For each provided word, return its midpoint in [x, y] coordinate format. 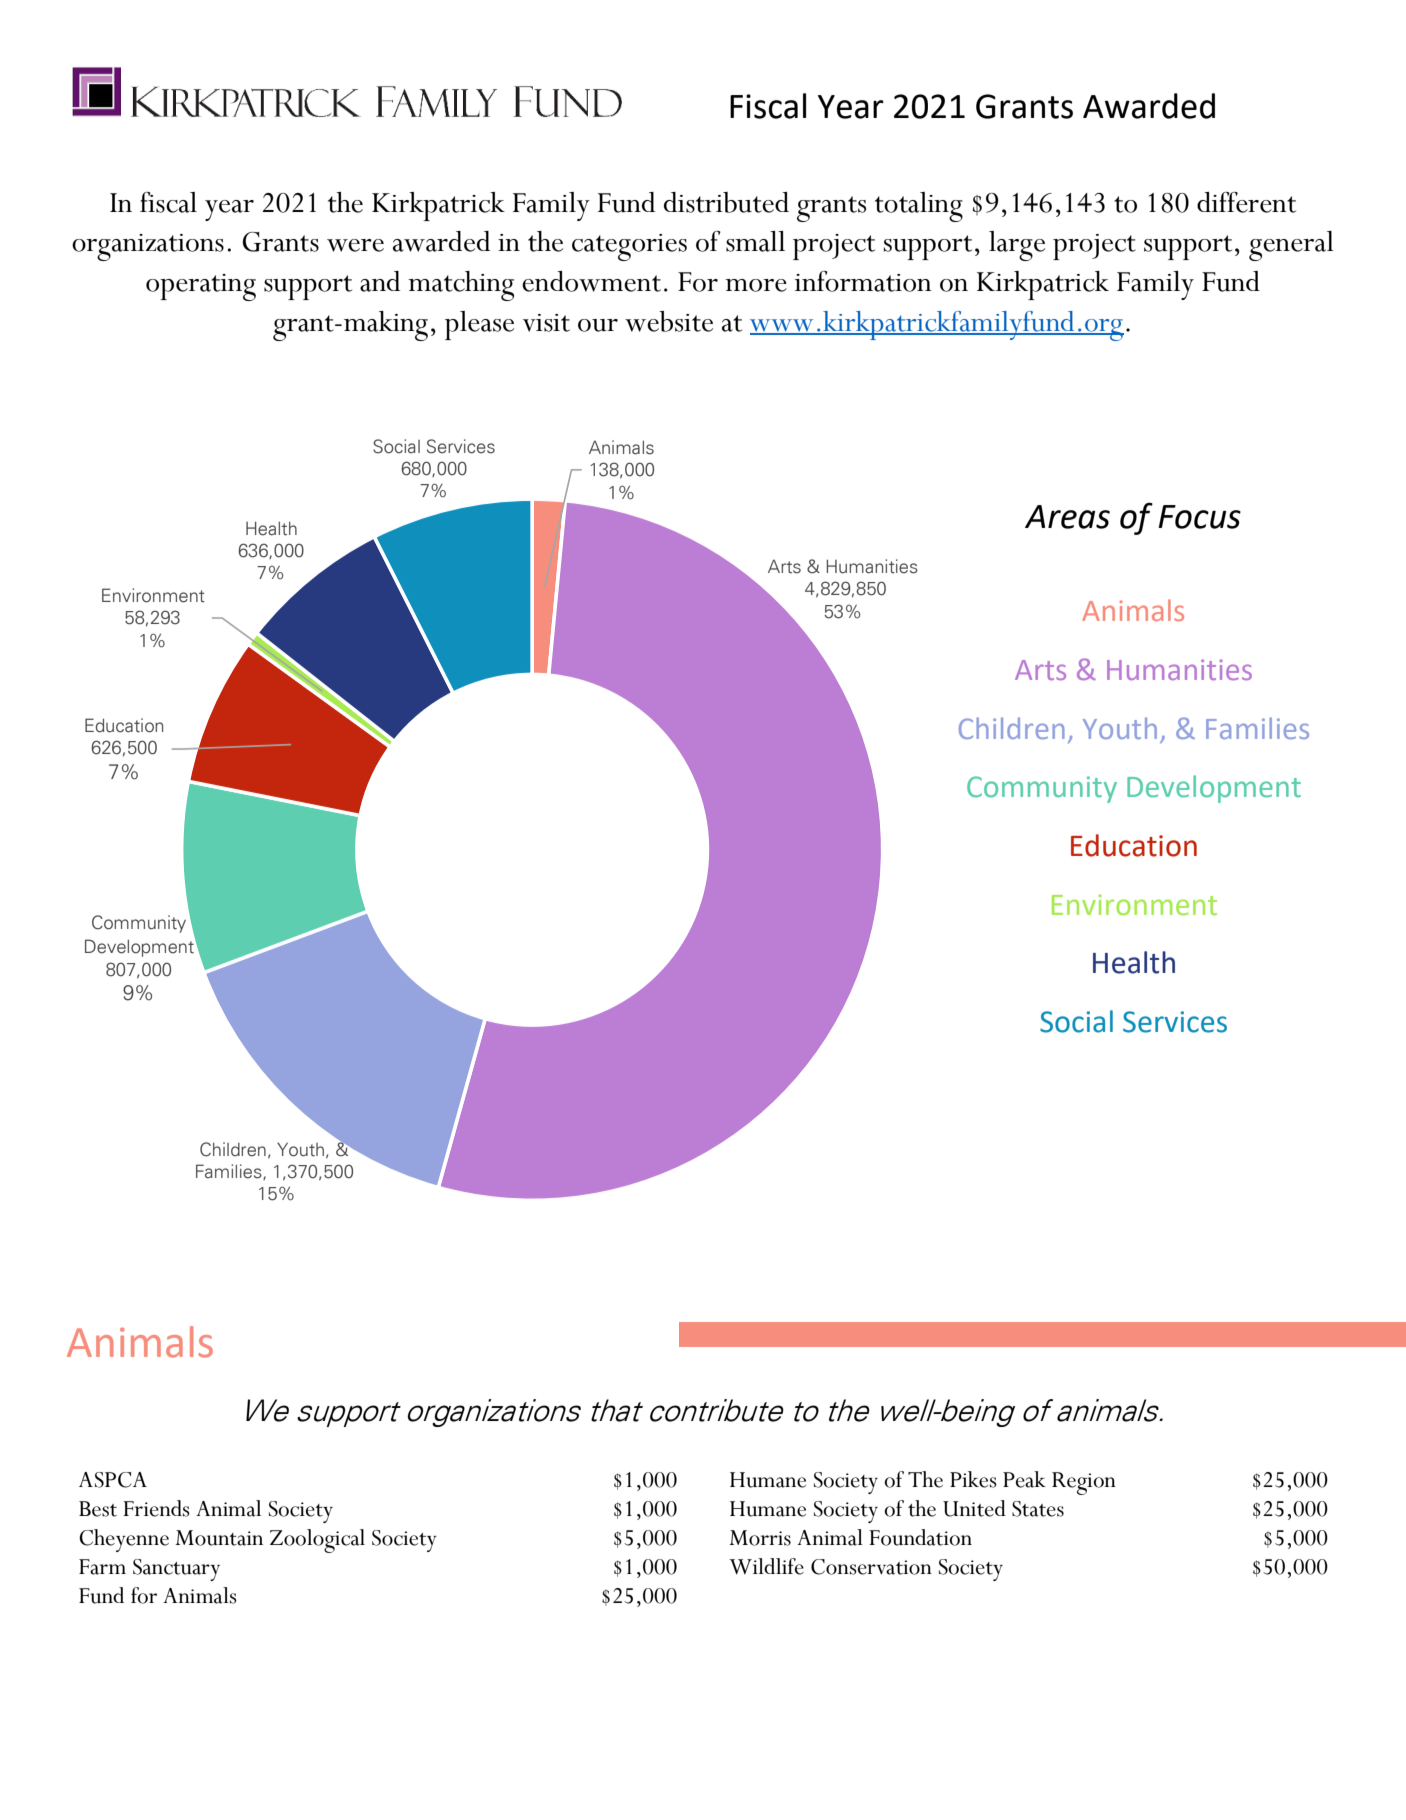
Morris [760, 1538]
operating [201, 287]
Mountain [219, 1538]
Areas [1067, 517]
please [479, 325]
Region [1084, 1483]
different [1246, 202]
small [755, 241]
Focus [1199, 517]
